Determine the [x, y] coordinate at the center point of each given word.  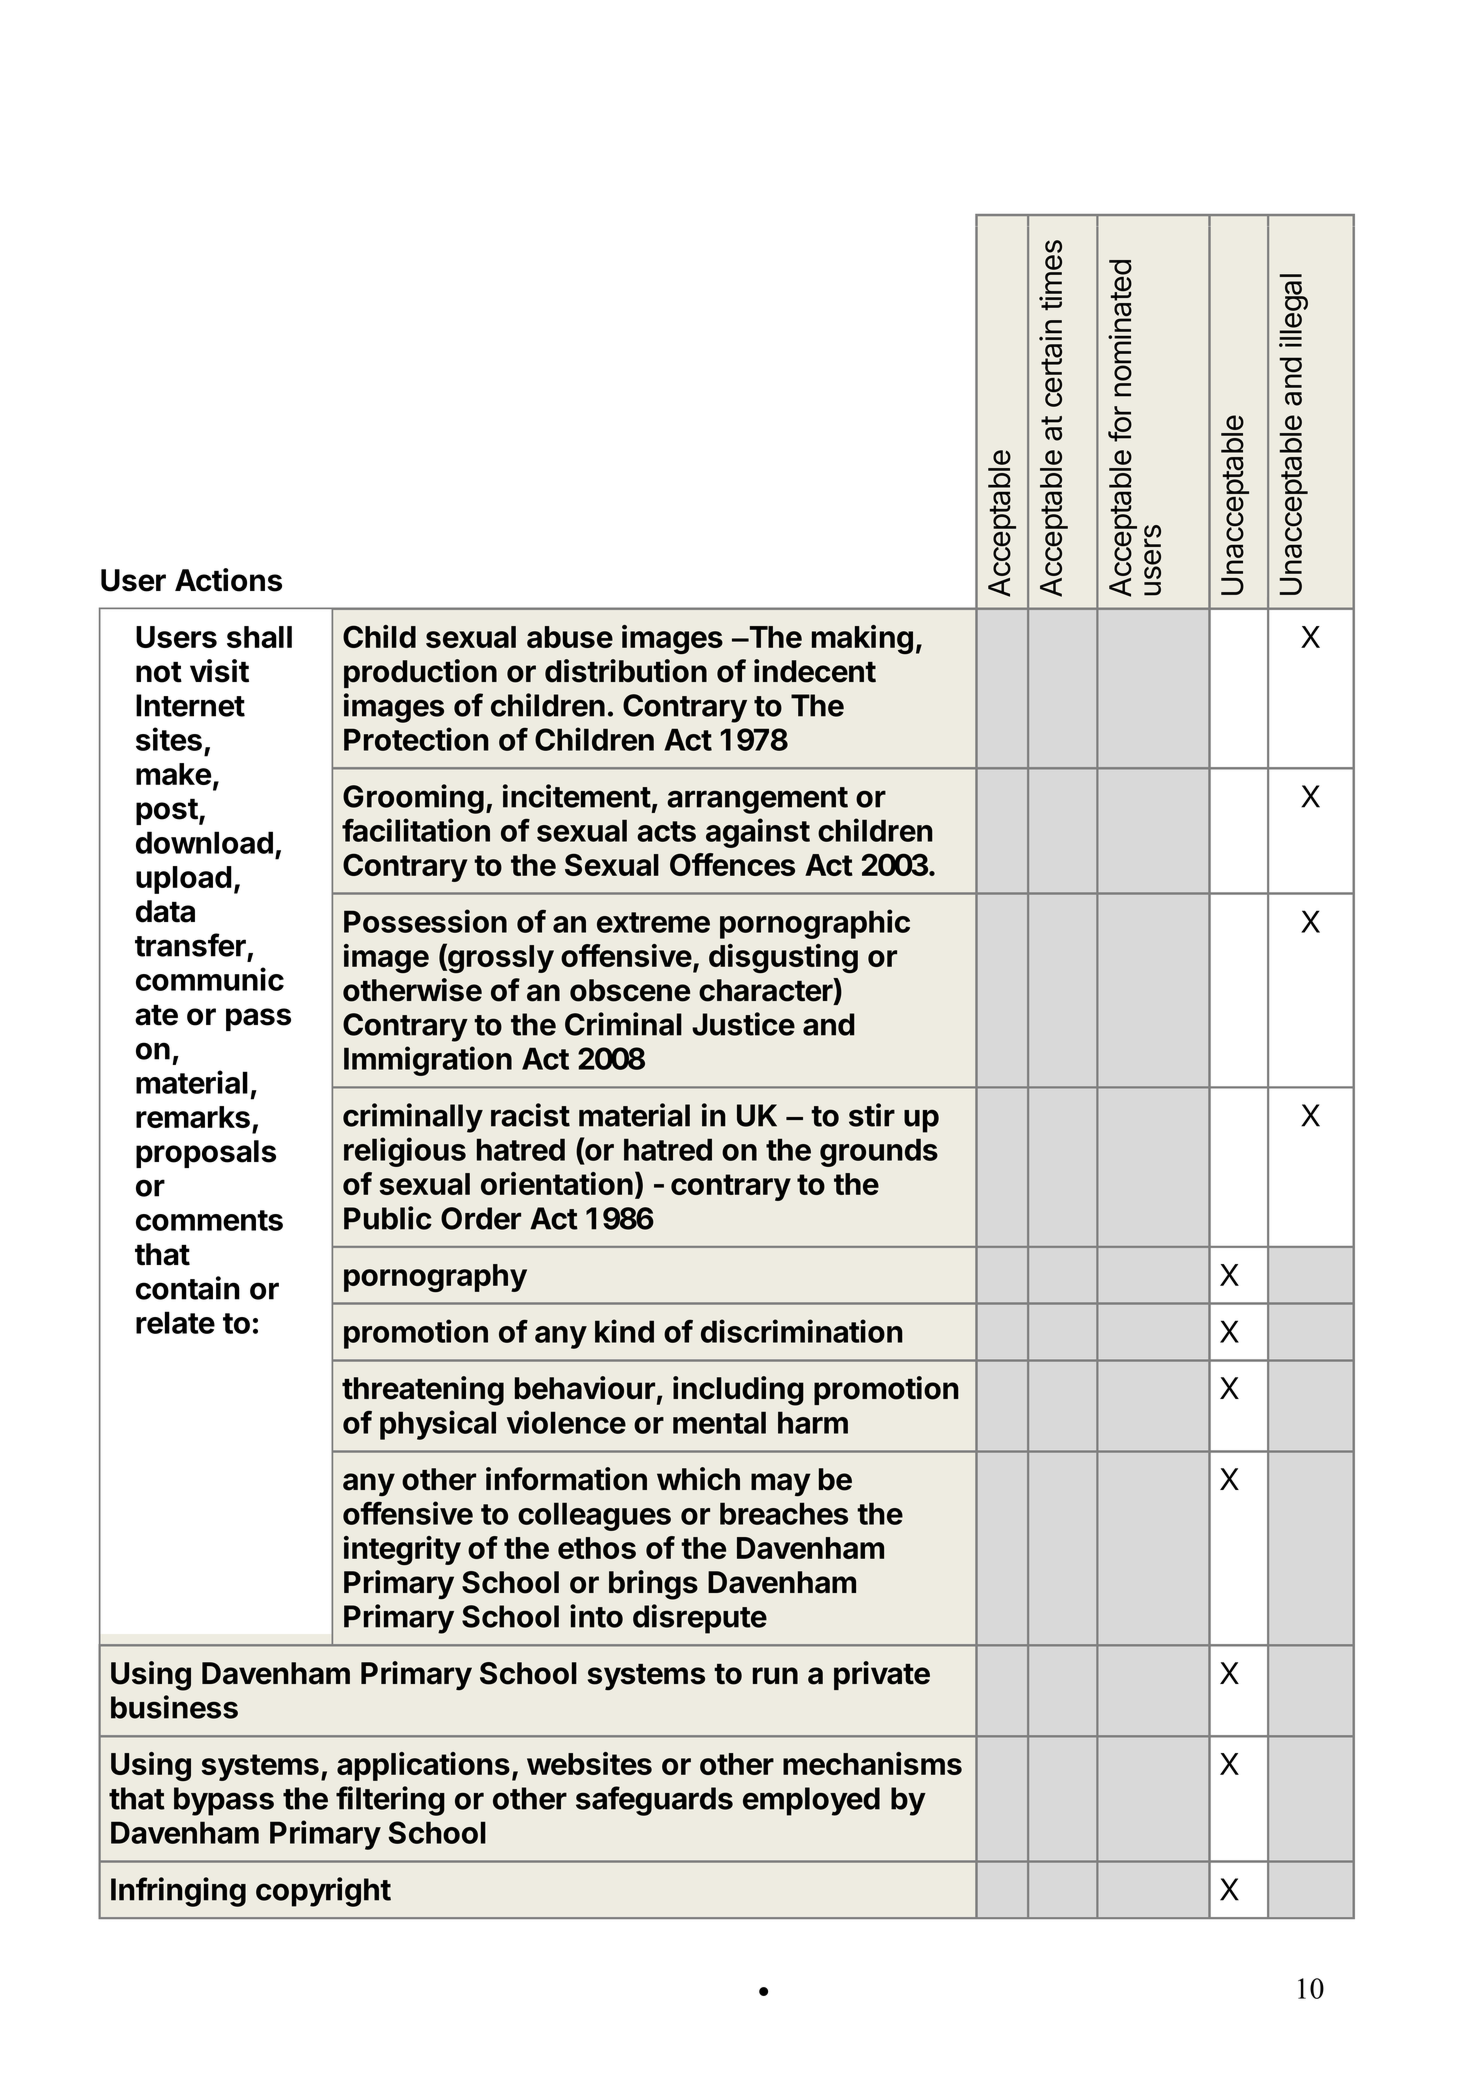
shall [259, 637]
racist [530, 1115]
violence [566, 1422]
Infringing [178, 1892]
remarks [193, 1117]
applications [423, 1766]
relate [175, 1322]
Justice [743, 1024]
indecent [815, 671]
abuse [570, 637]
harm [813, 1422]
